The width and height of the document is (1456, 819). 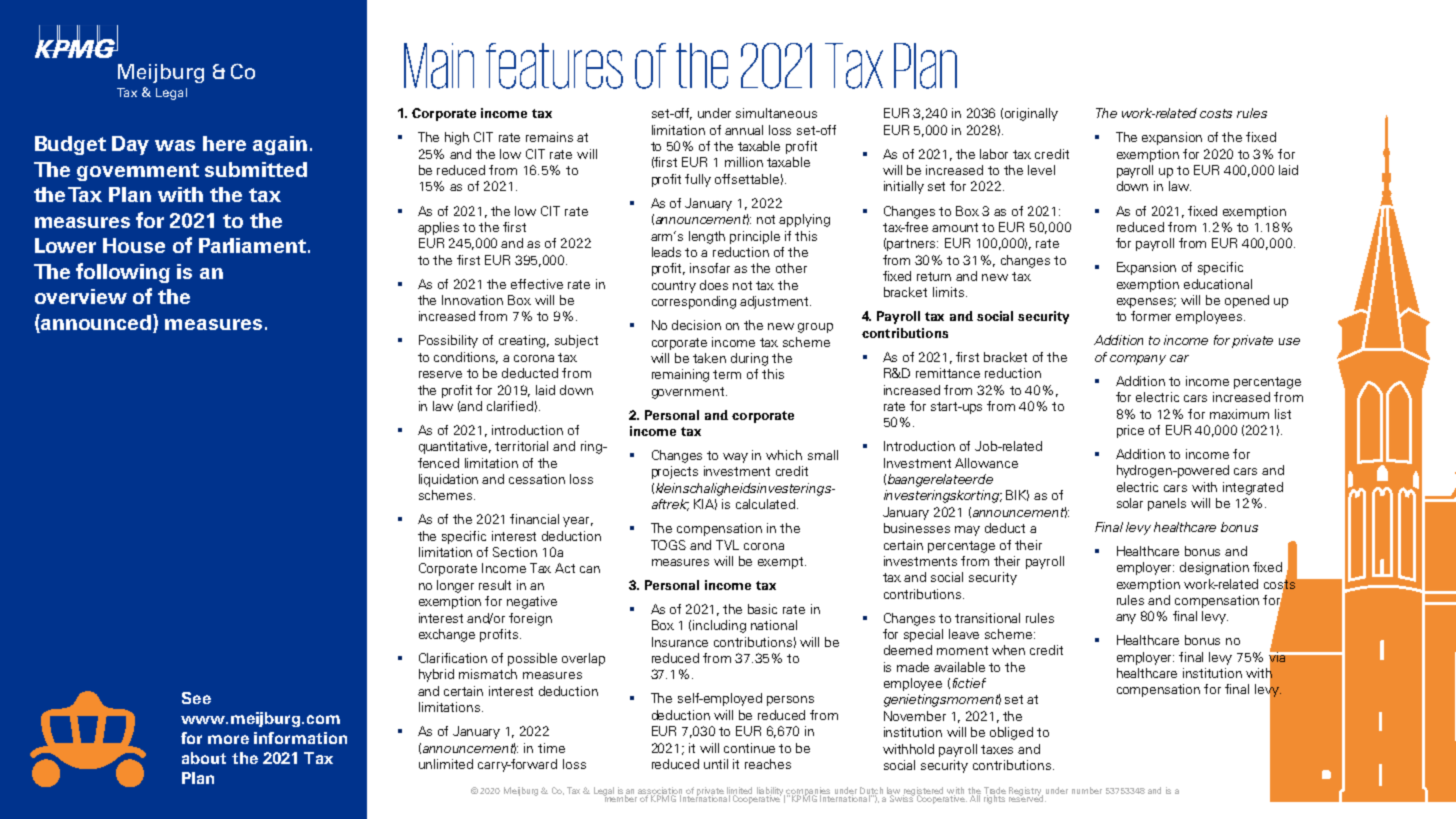 I want to click on simultaneous, so click(x=776, y=113).
